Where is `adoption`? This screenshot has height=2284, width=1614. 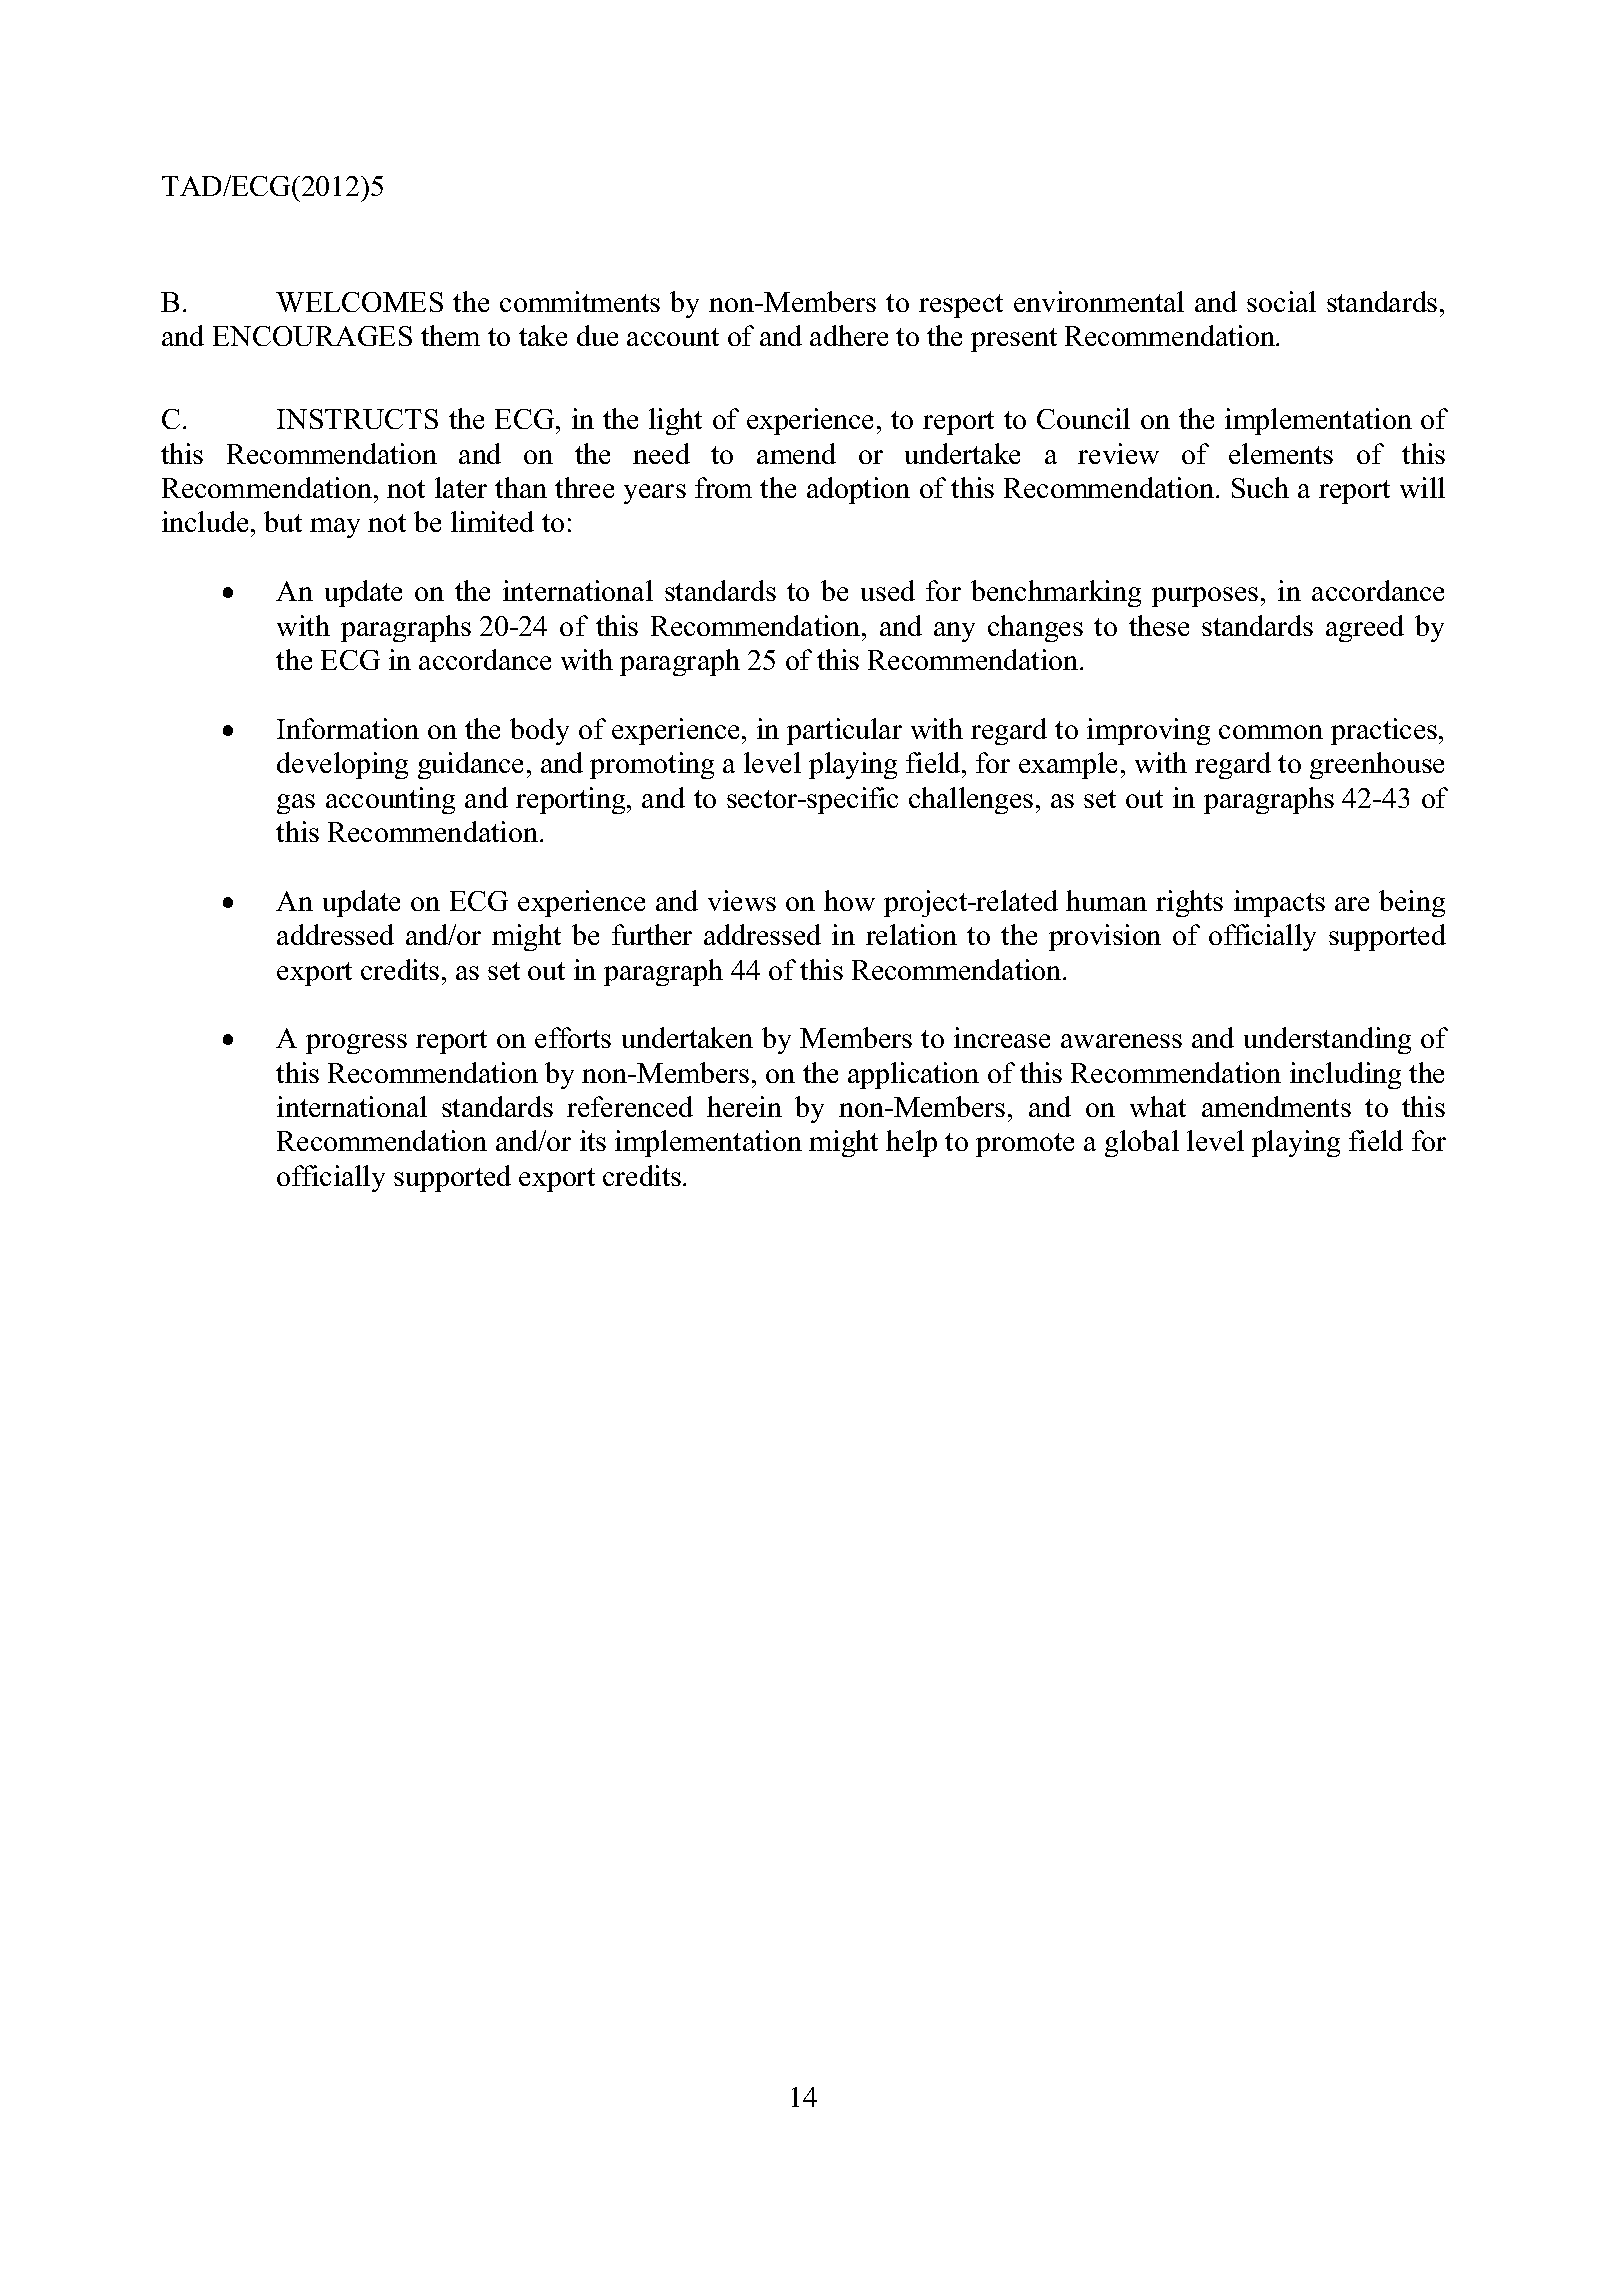
adoption is located at coordinates (858, 490).
